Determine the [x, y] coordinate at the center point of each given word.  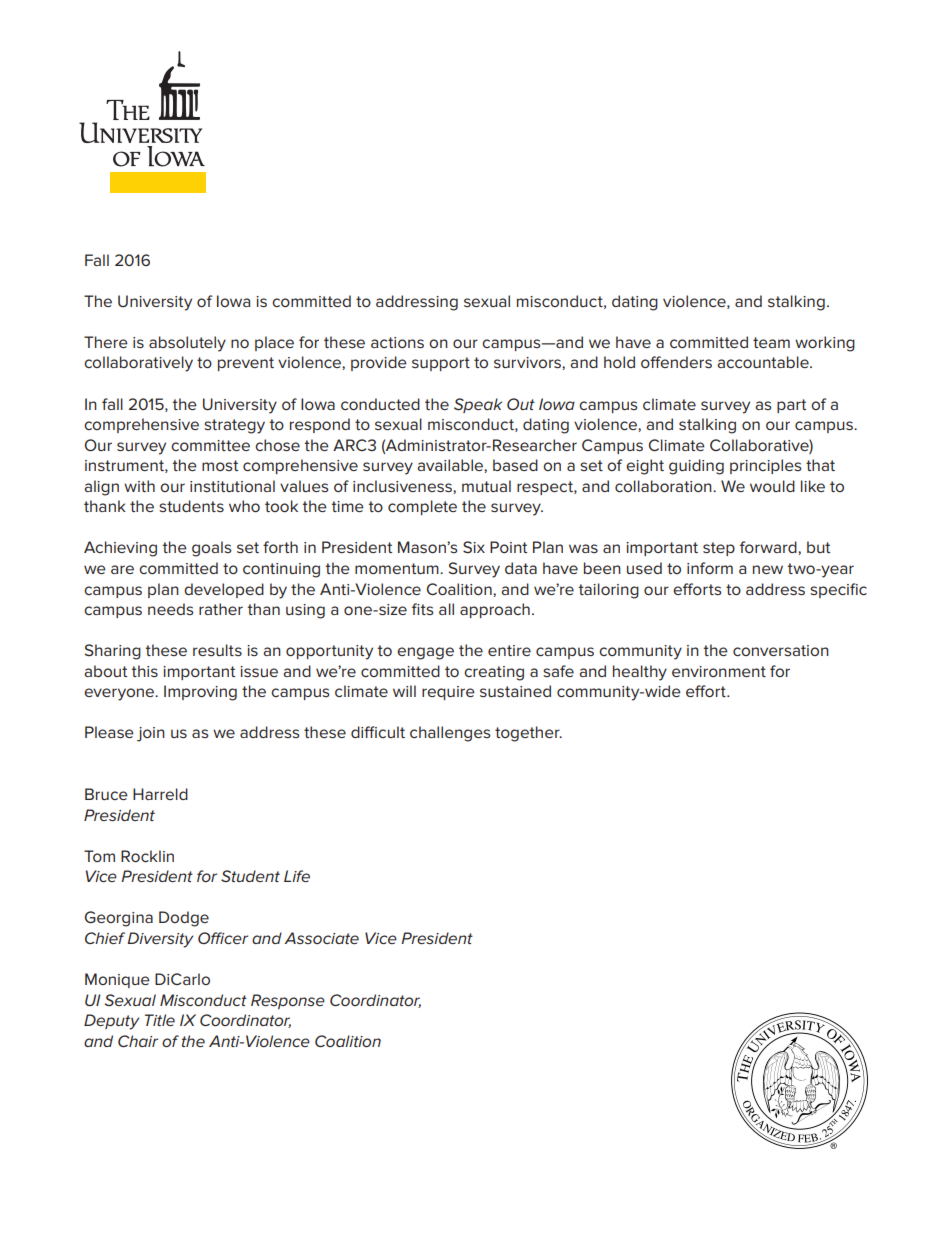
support [441, 364]
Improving [200, 693]
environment [719, 671]
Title [160, 1020]
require [448, 693]
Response [288, 1001]
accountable [764, 362]
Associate [321, 938]
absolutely [187, 344]
